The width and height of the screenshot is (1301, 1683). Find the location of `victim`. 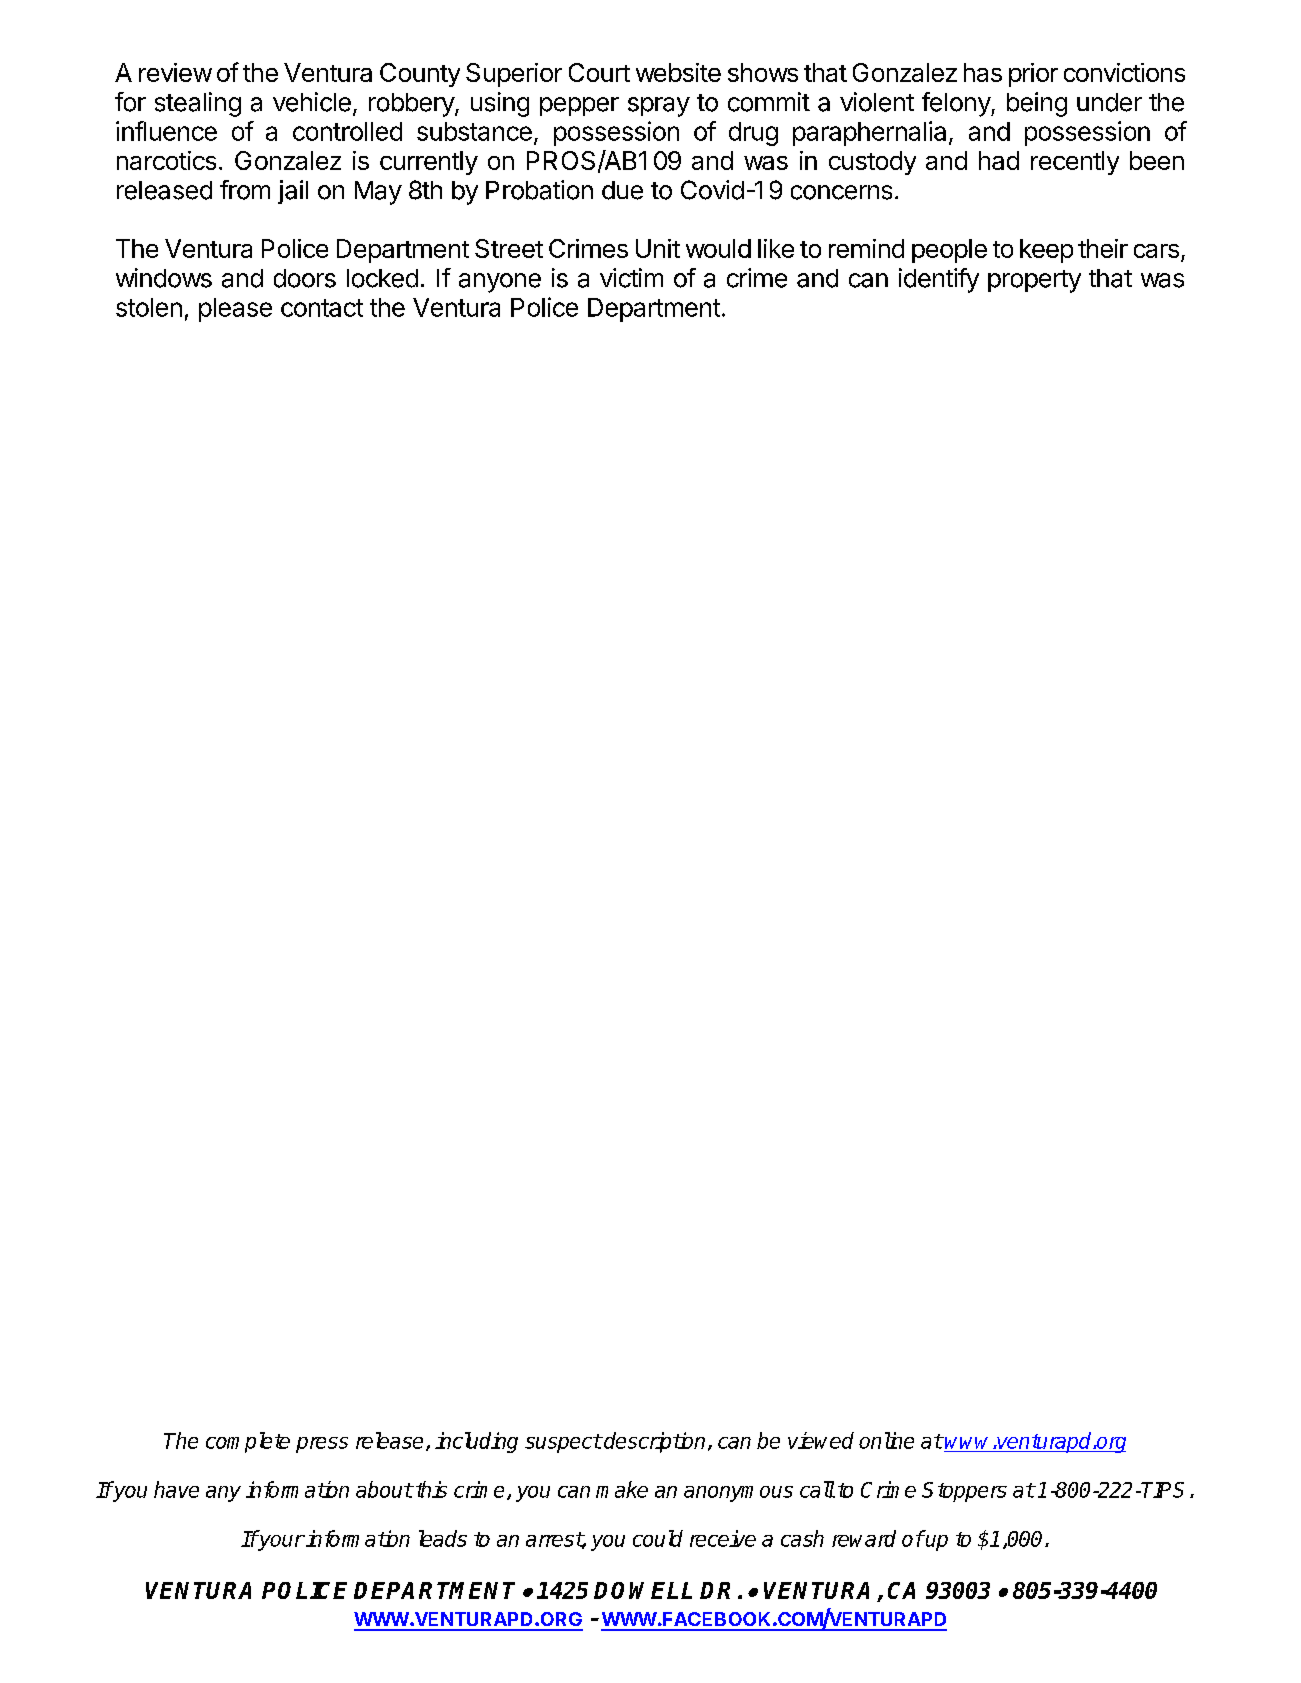

victim is located at coordinates (631, 278).
